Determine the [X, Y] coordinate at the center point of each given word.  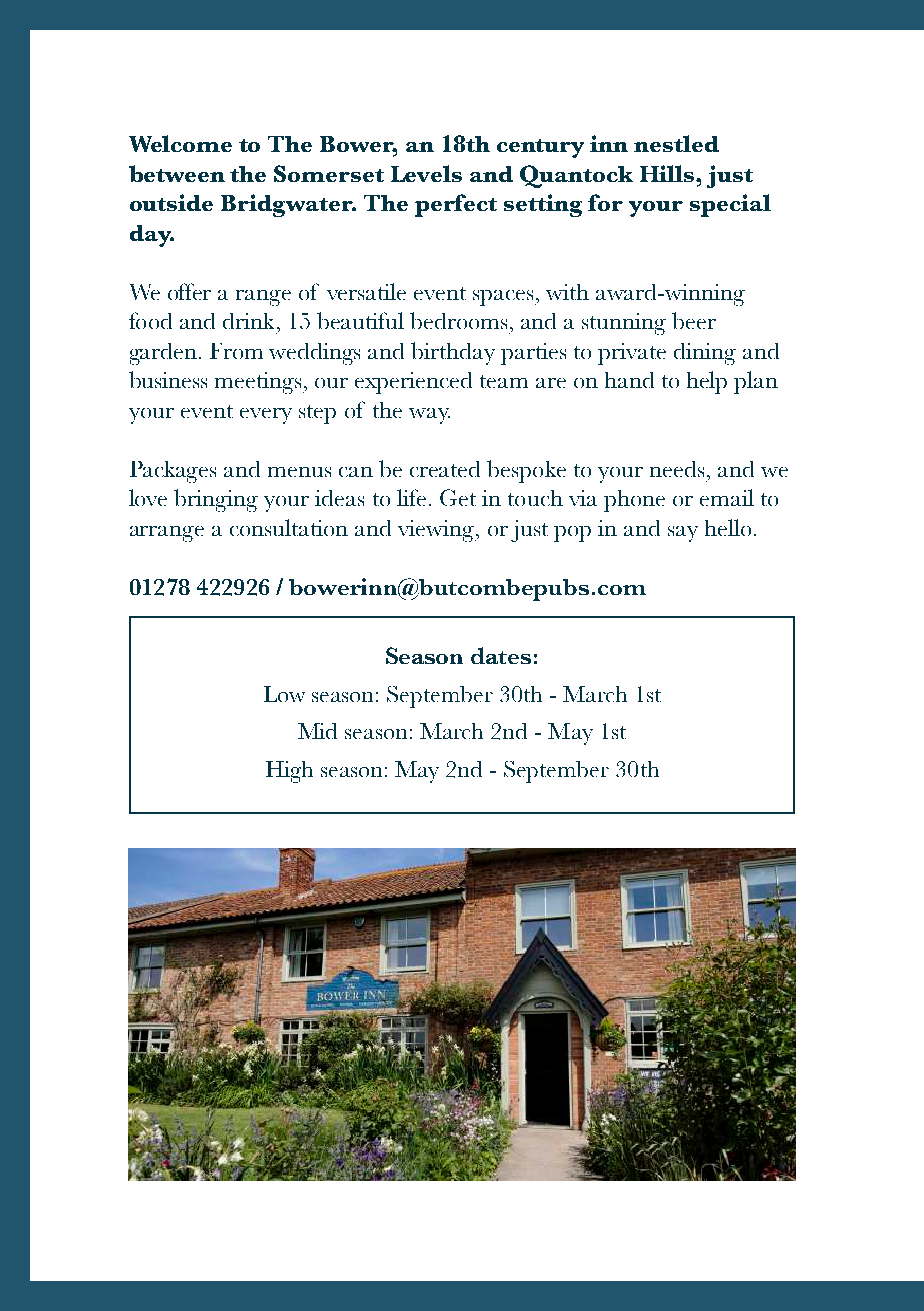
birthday [453, 353]
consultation [289, 527]
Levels [426, 173]
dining [705, 354]
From [236, 351]
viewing [437, 531]
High [289, 772]
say [683, 534]
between [177, 173]
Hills [668, 173]
